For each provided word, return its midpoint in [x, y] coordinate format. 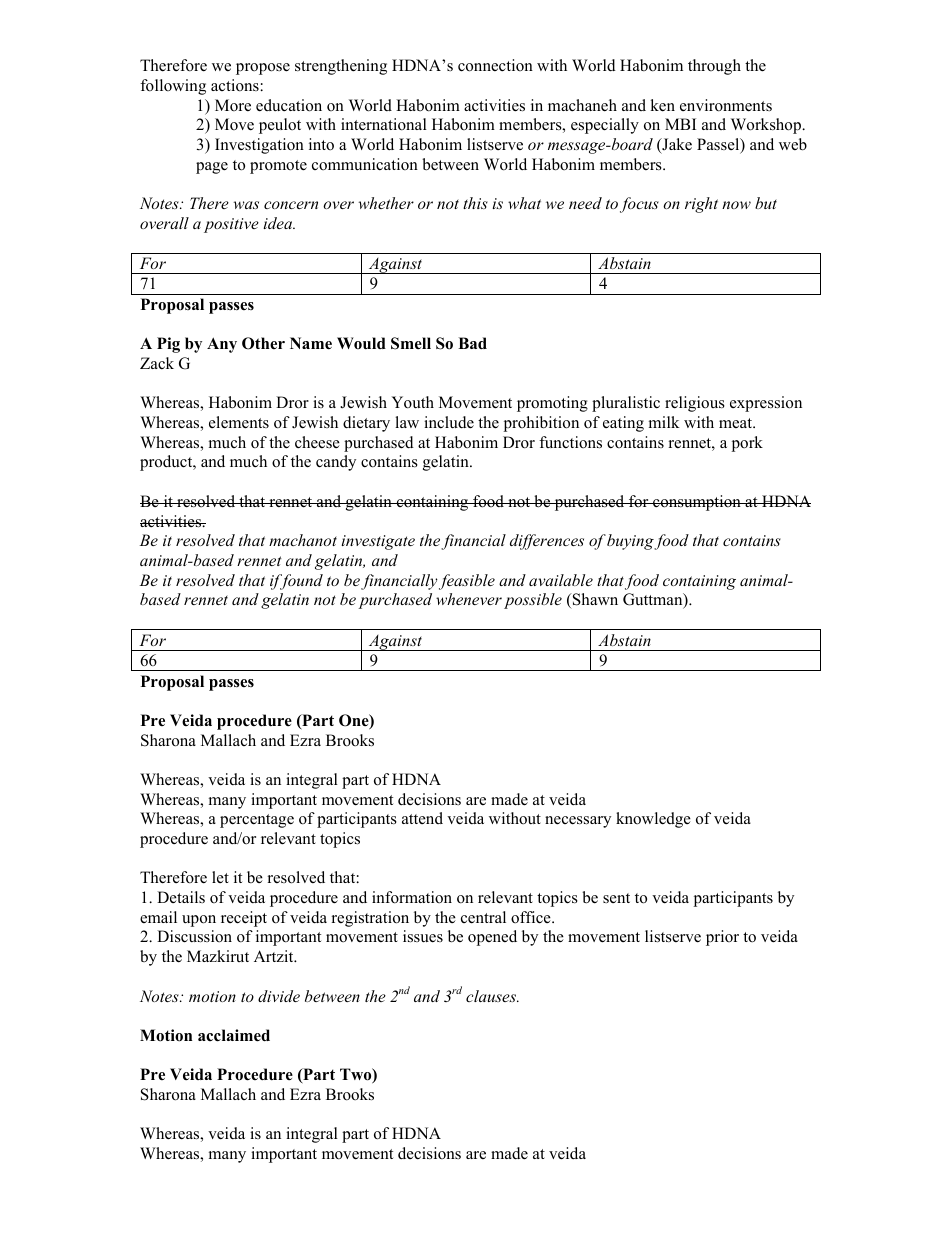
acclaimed [234, 1035]
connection [495, 65]
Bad [472, 343]
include [449, 422]
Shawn [594, 601]
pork [747, 444]
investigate [378, 542]
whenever [469, 599]
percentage [257, 821]
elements [239, 422]
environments [726, 105]
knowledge [653, 820]
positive [231, 225]
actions [236, 85]
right [701, 205]
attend [422, 818]
